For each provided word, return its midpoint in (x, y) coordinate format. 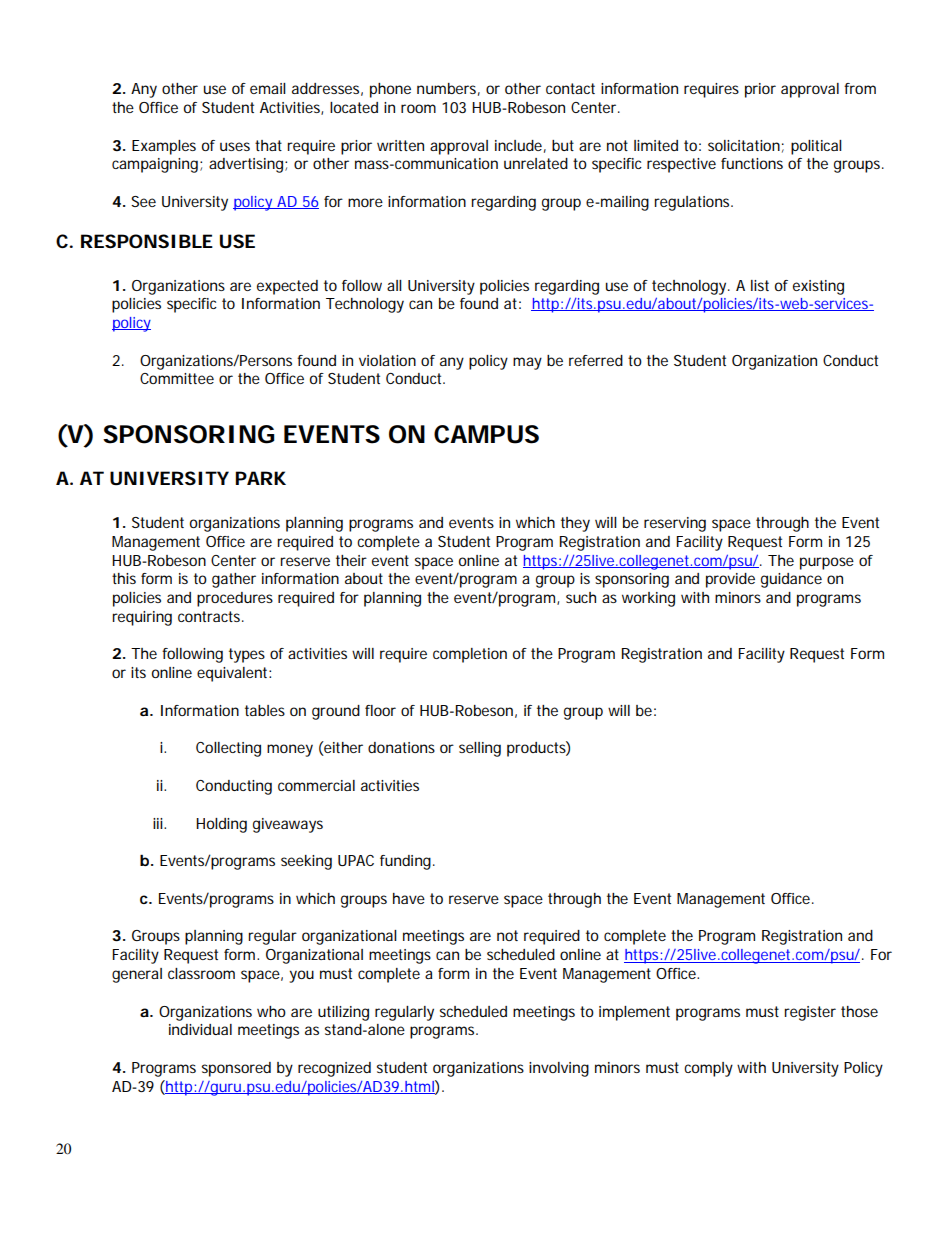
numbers (448, 89)
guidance (791, 580)
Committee (177, 378)
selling (480, 749)
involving (559, 1069)
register (810, 1013)
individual (200, 1029)
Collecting (228, 749)
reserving (675, 524)
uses (235, 146)
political (816, 147)
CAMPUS (486, 434)
